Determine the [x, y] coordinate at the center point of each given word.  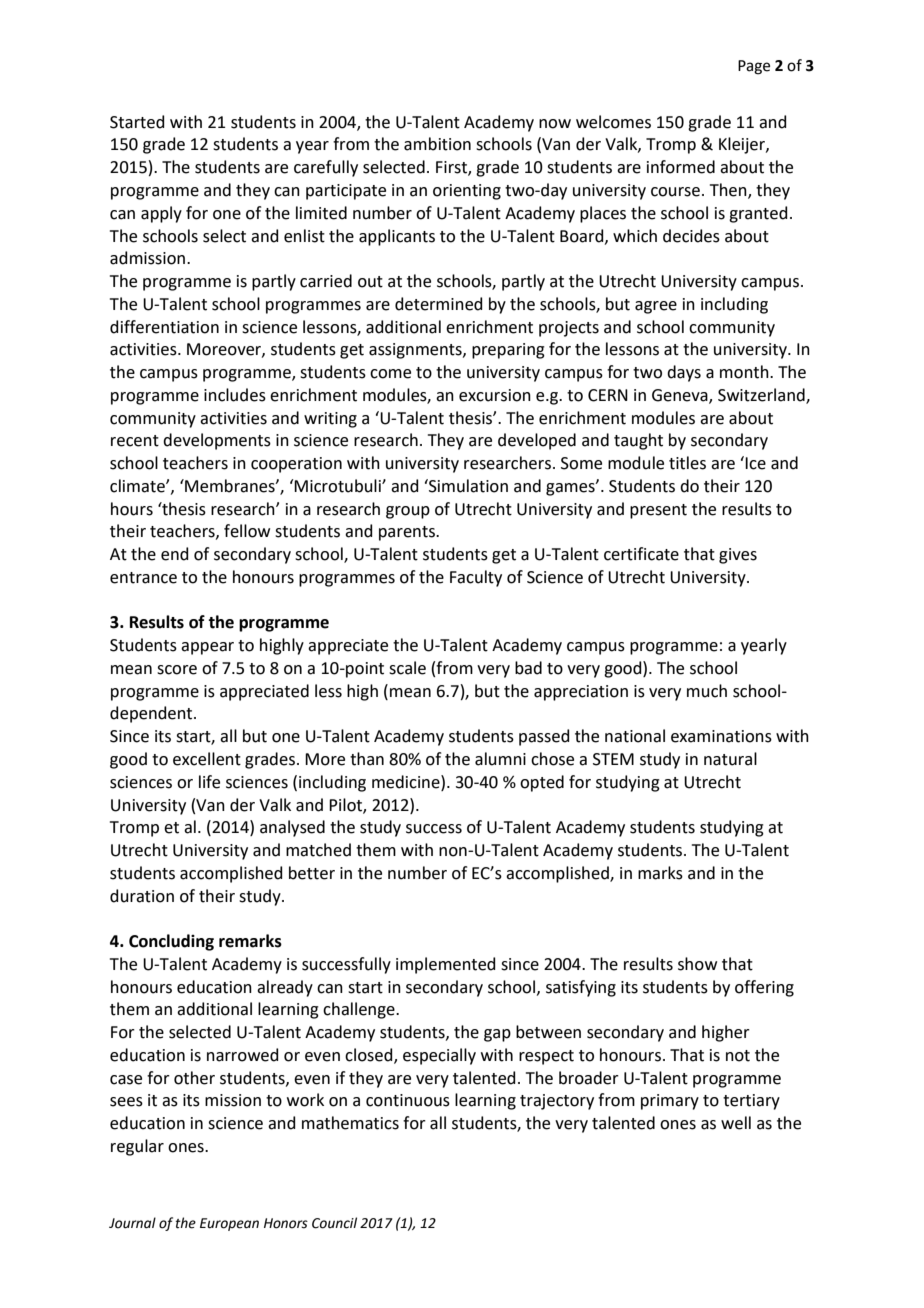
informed [681, 167]
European [229, 1224]
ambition [437, 144]
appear [207, 648]
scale [407, 668]
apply [161, 214]
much [707, 691]
